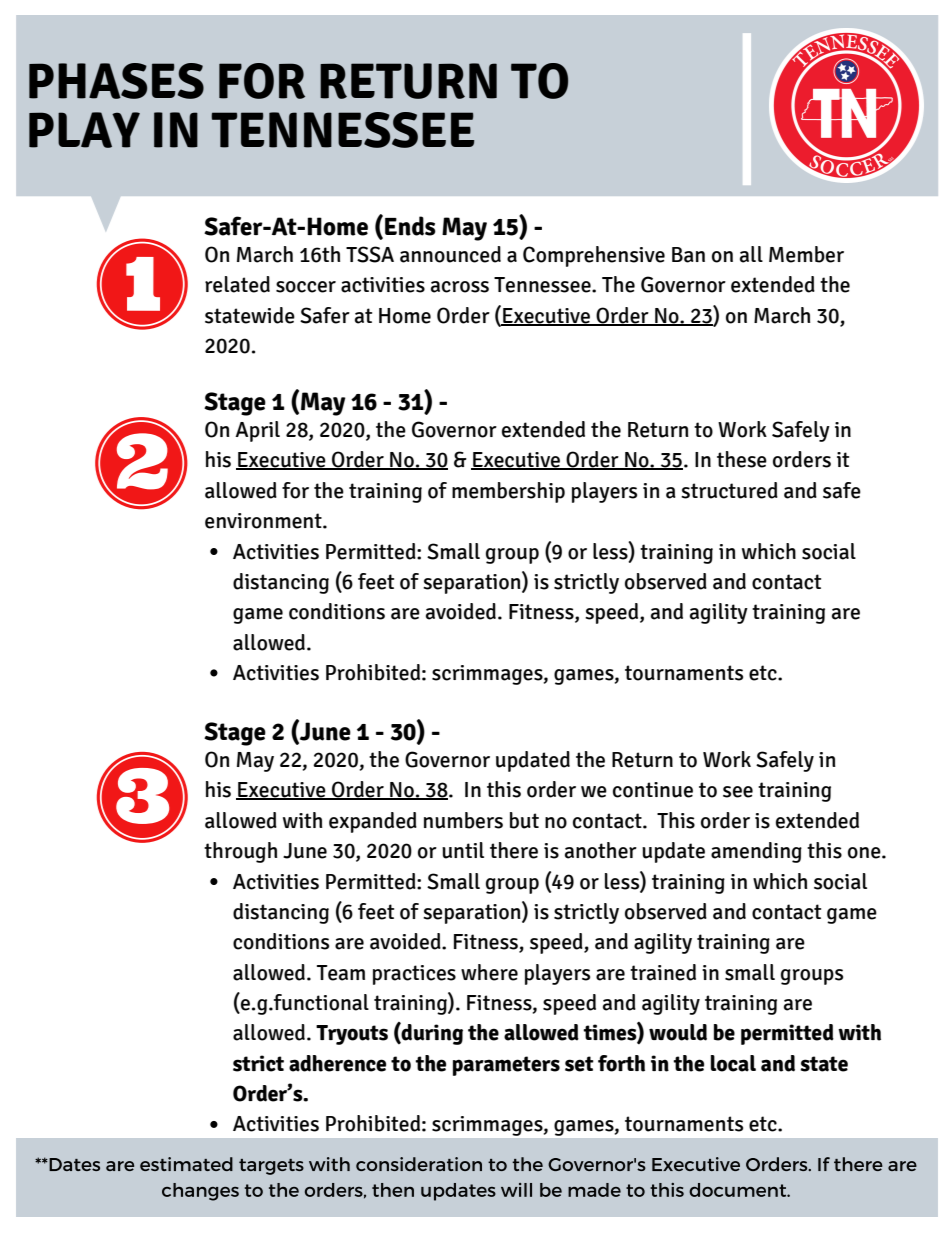 The width and height of the screenshot is (952, 1233). What do you see at coordinates (116, 81) in the screenshot?
I see `PHASES` at bounding box center [116, 81].
